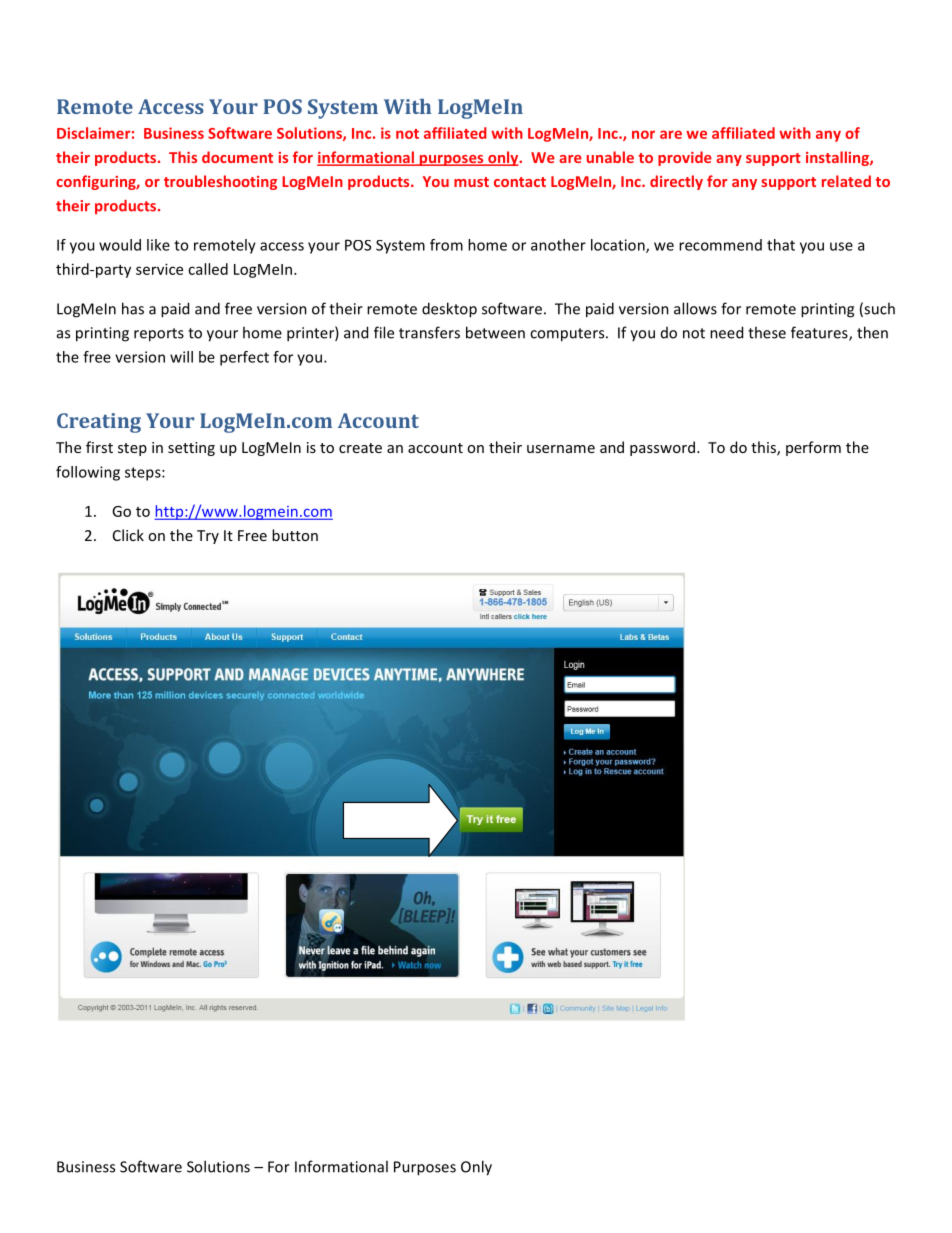 Image resolution: width=952 pixels, height=1233 pixels. I want to click on service, so click(159, 269).
